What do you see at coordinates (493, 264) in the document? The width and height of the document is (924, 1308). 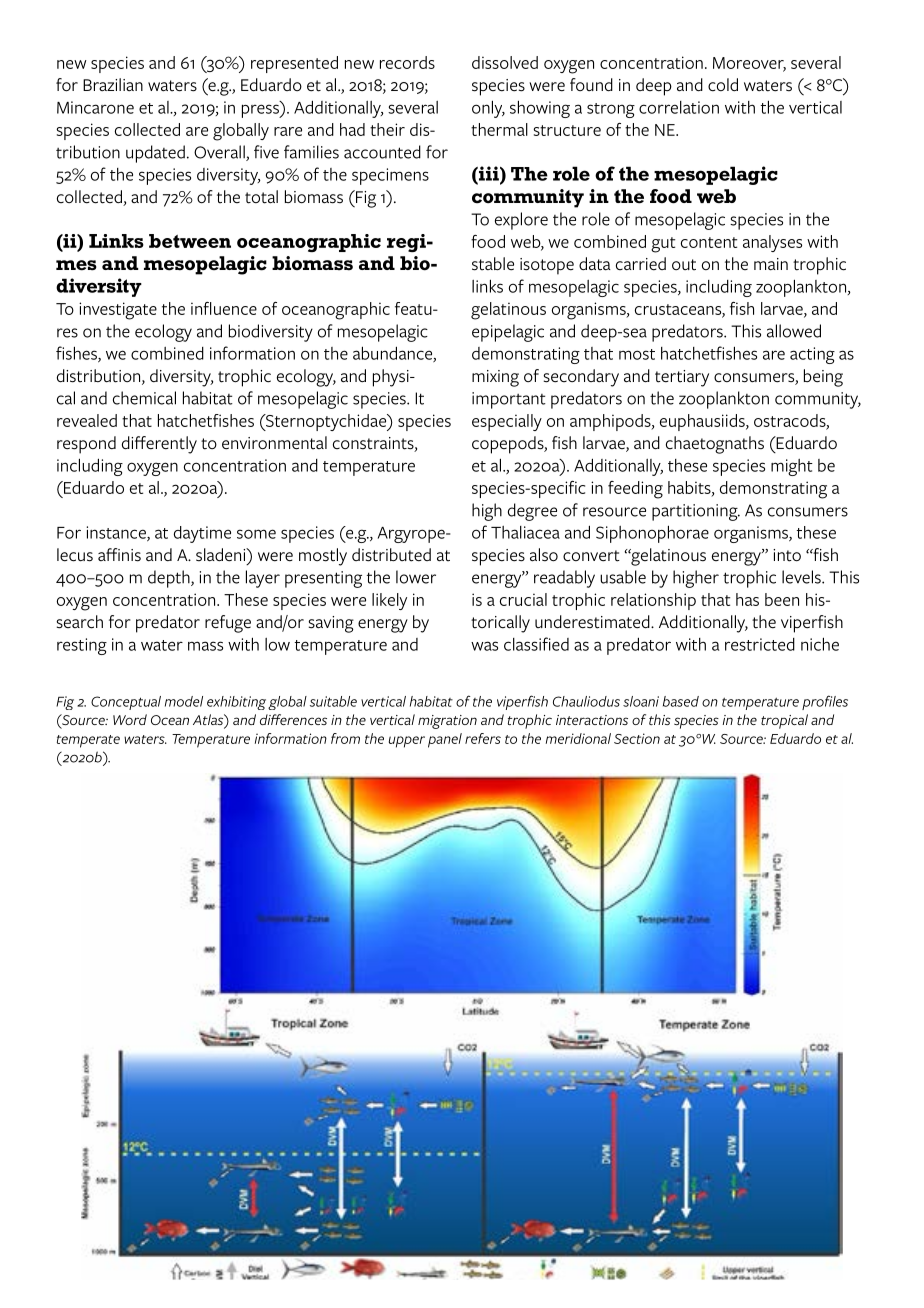 I see `stable` at bounding box center [493, 264].
